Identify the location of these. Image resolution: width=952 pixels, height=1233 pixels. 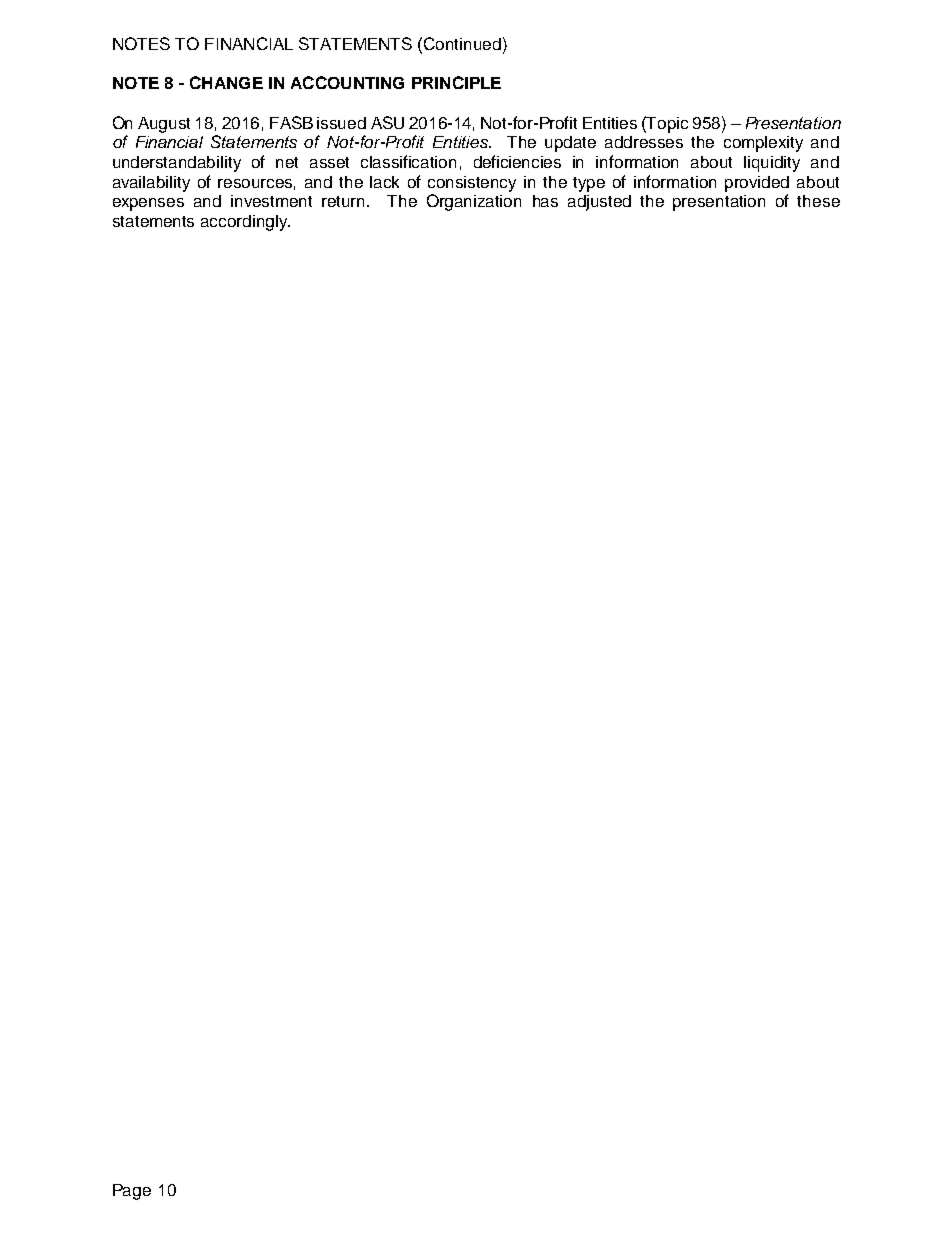
(818, 201).
